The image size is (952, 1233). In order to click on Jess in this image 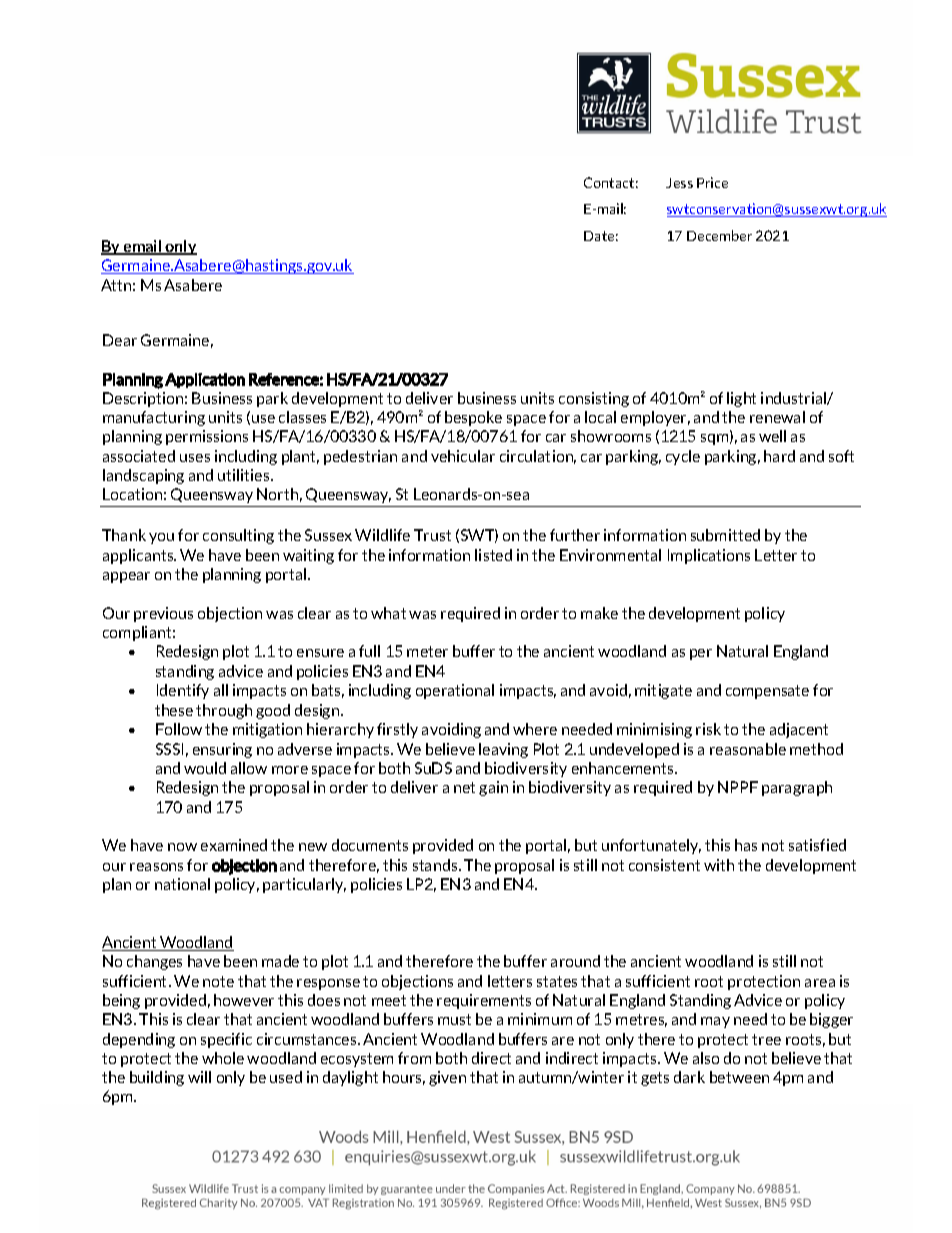, I will do `click(679, 183)`.
